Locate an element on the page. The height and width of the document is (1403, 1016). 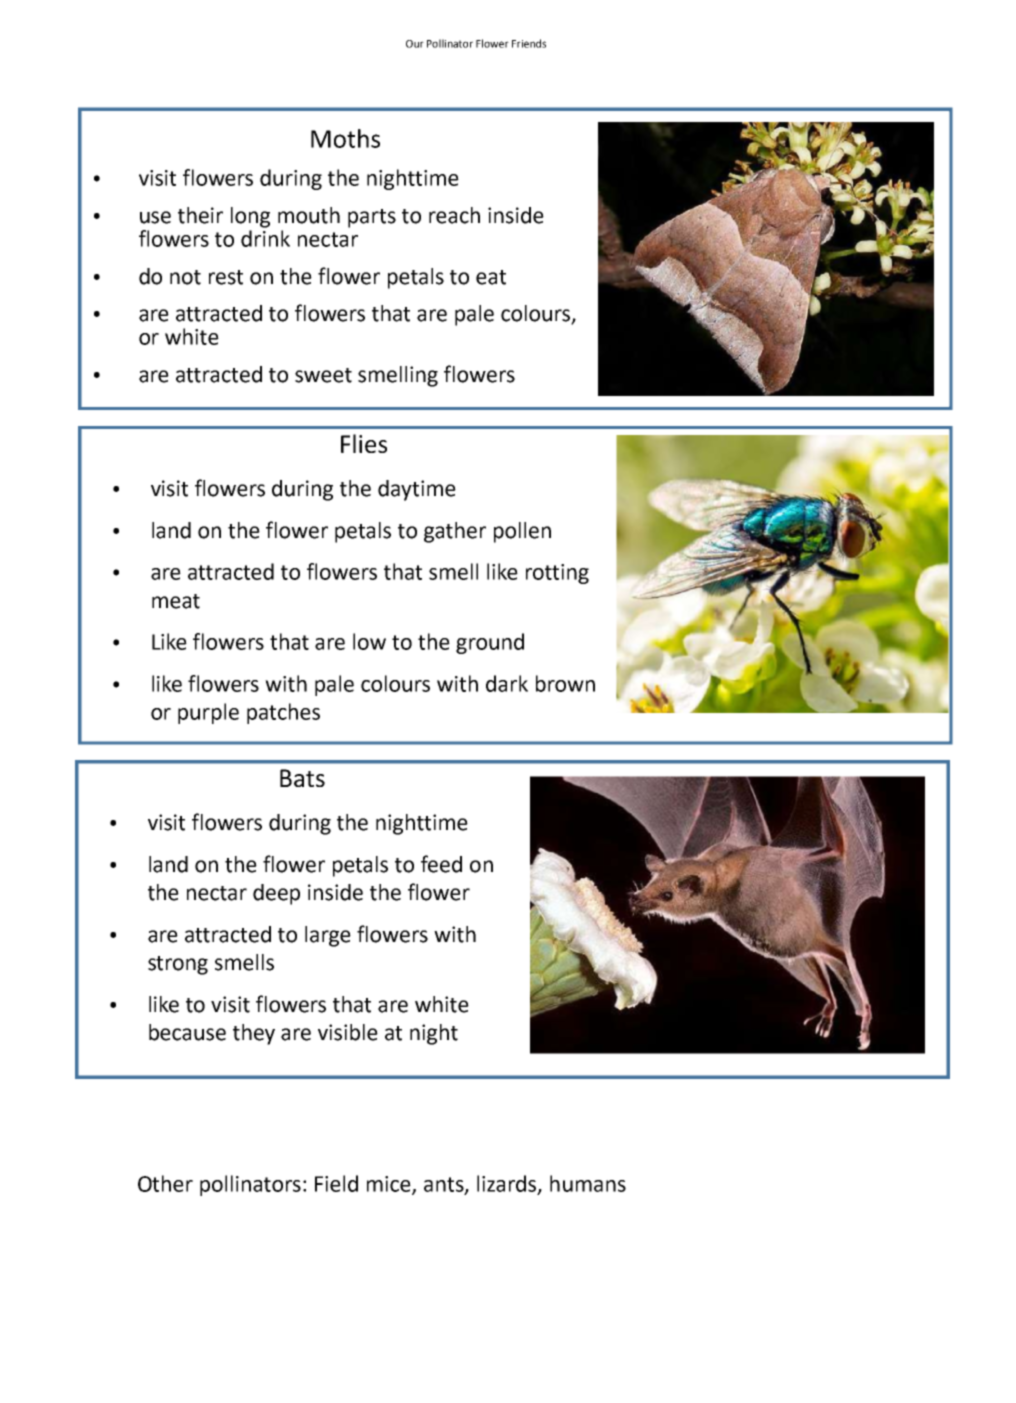
Bats is located at coordinates (302, 778).
